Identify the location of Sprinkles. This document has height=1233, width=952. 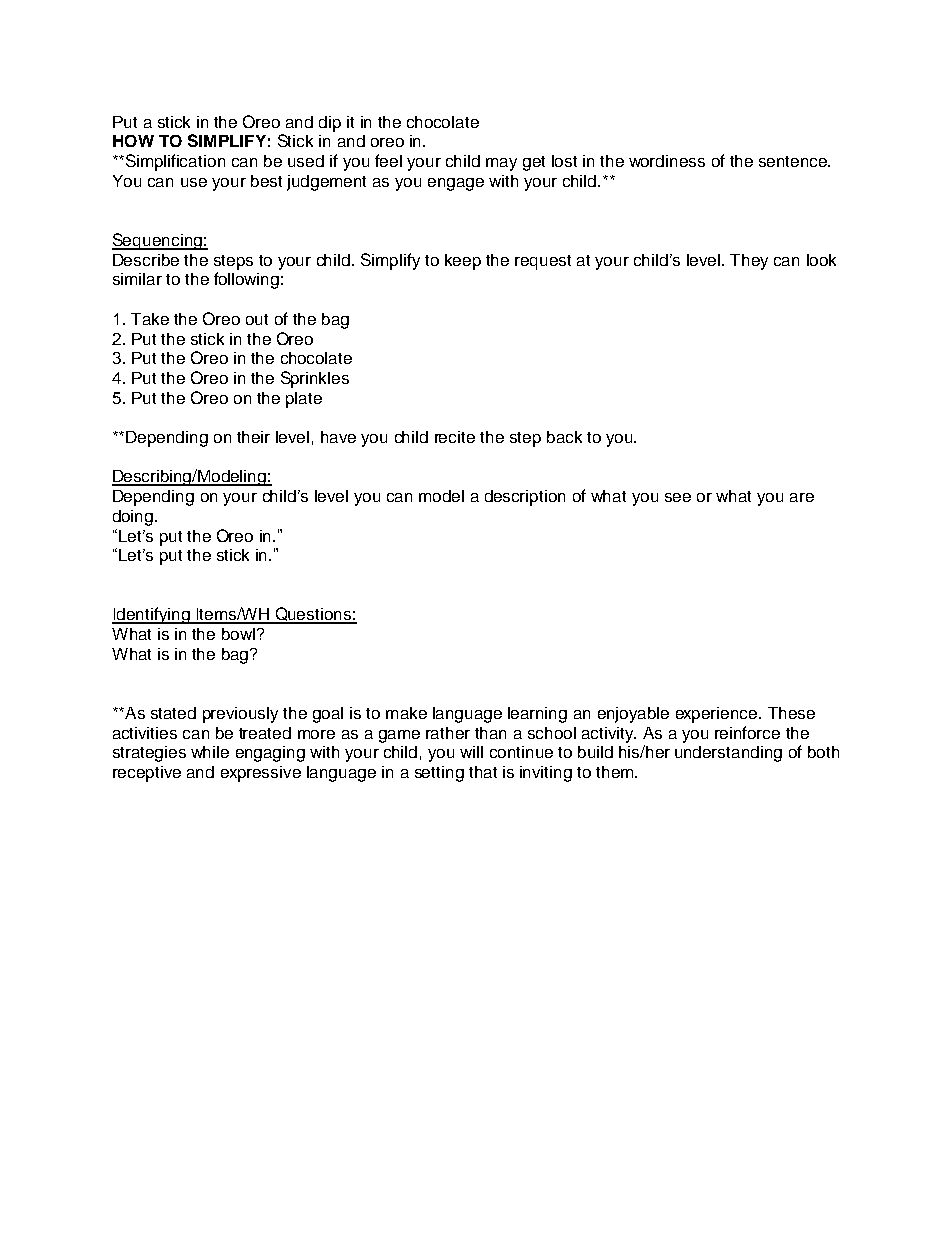
(315, 379).
